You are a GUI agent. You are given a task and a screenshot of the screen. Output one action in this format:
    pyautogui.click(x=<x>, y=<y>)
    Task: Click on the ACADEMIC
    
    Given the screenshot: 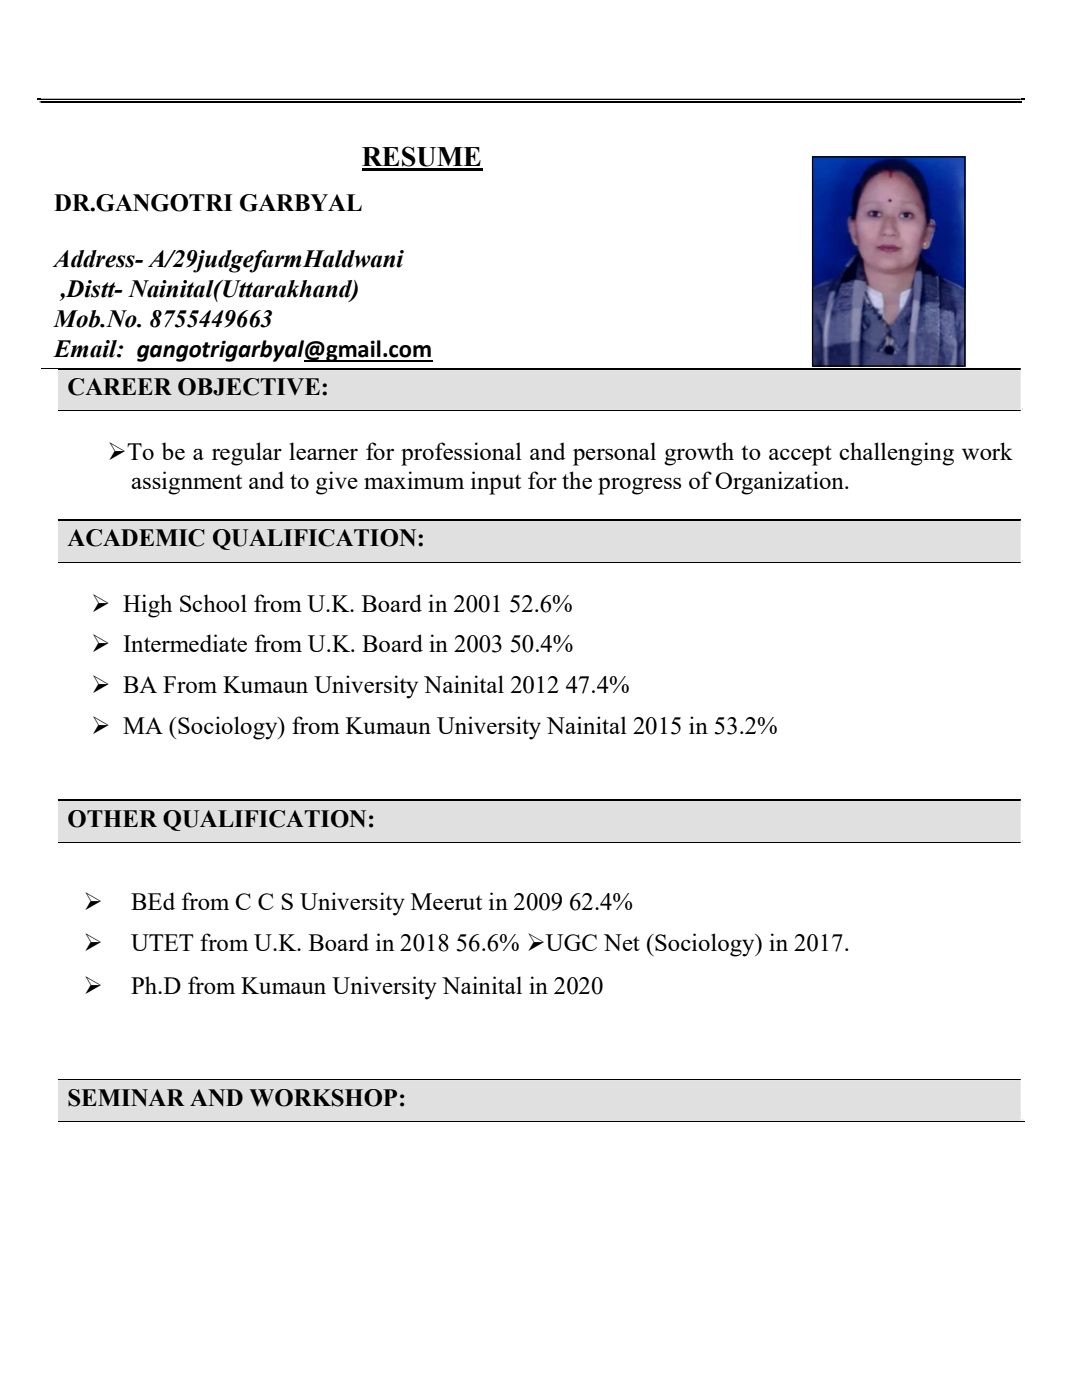 What is the action you would take?
    pyautogui.click(x=136, y=538)
